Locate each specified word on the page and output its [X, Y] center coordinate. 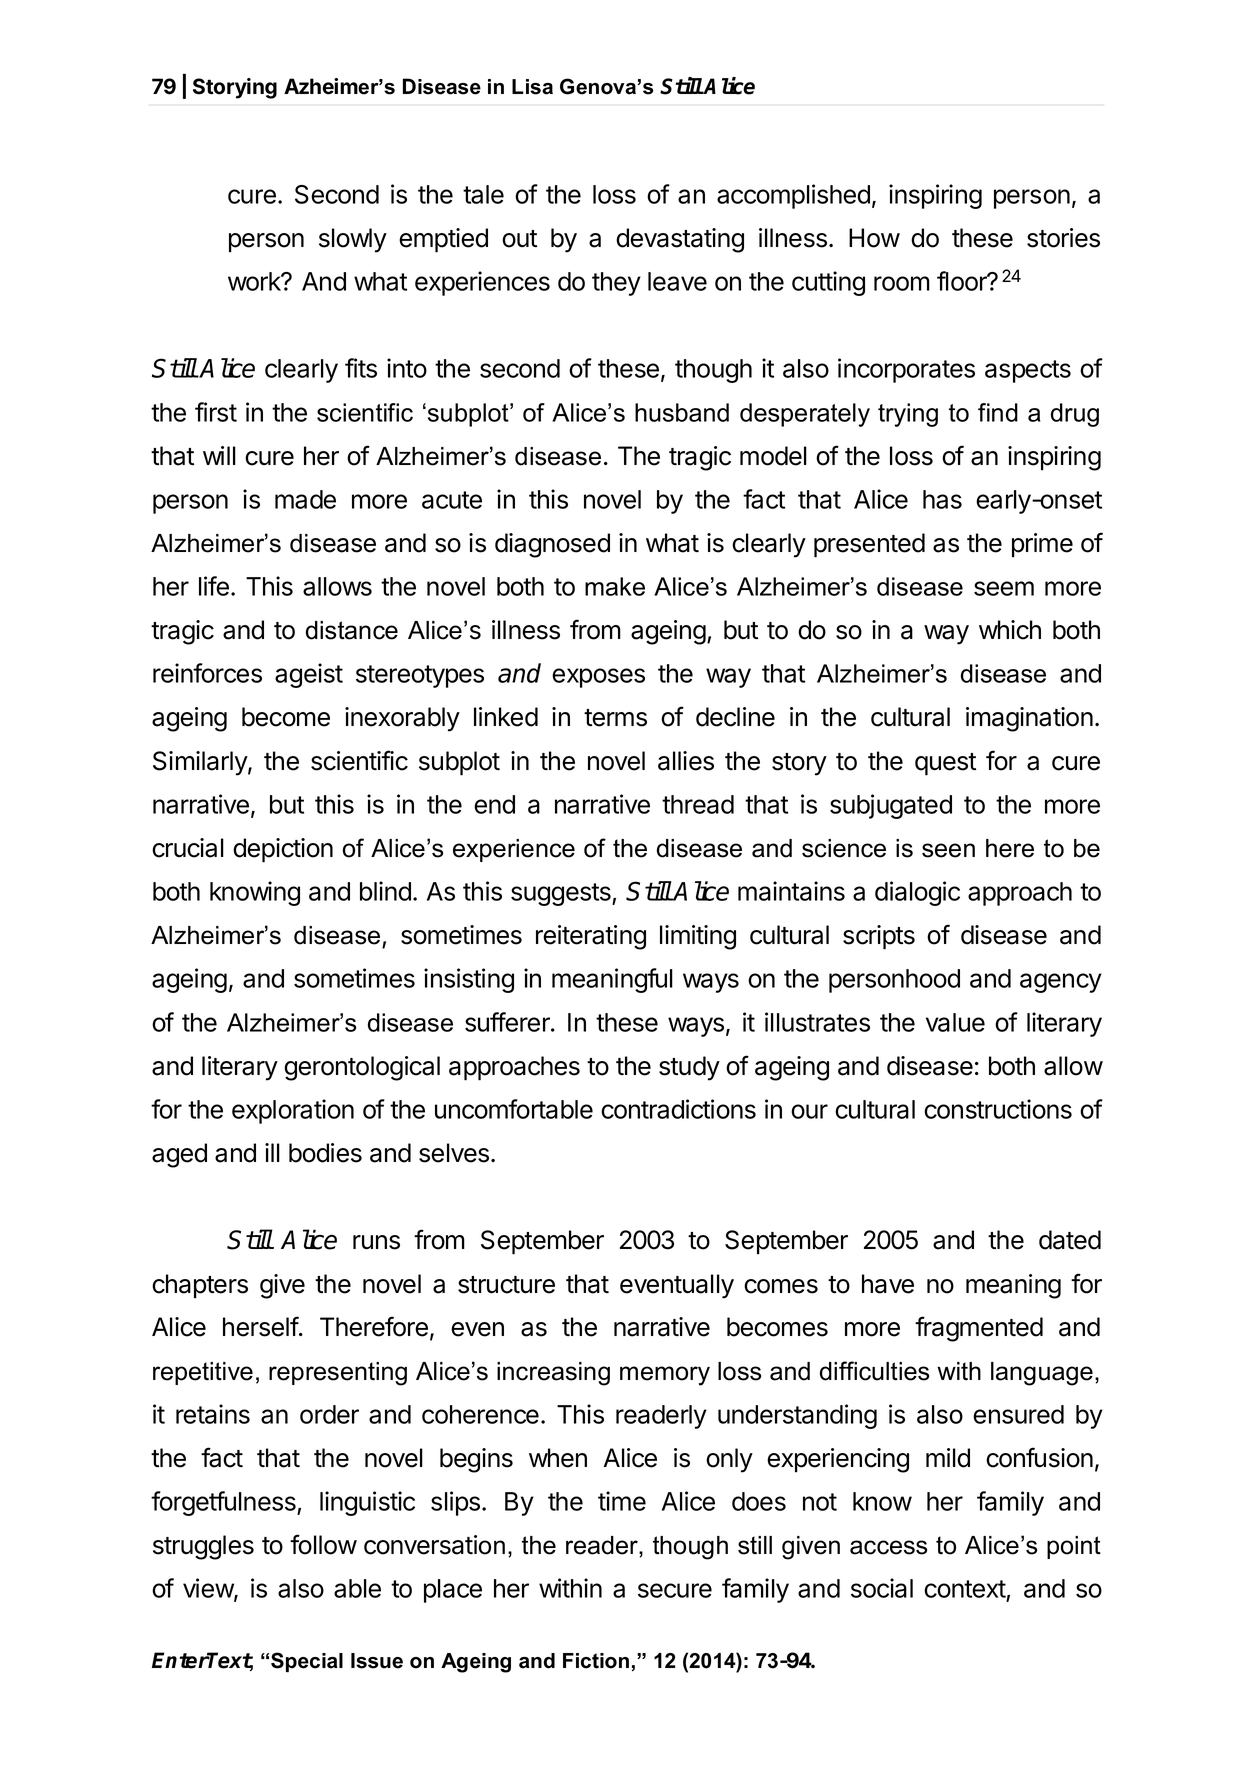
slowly [353, 240]
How [874, 238]
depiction [283, 850]
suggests [562, 894]
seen [948, 850]
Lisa [532, 87]
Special [307, 1662]
